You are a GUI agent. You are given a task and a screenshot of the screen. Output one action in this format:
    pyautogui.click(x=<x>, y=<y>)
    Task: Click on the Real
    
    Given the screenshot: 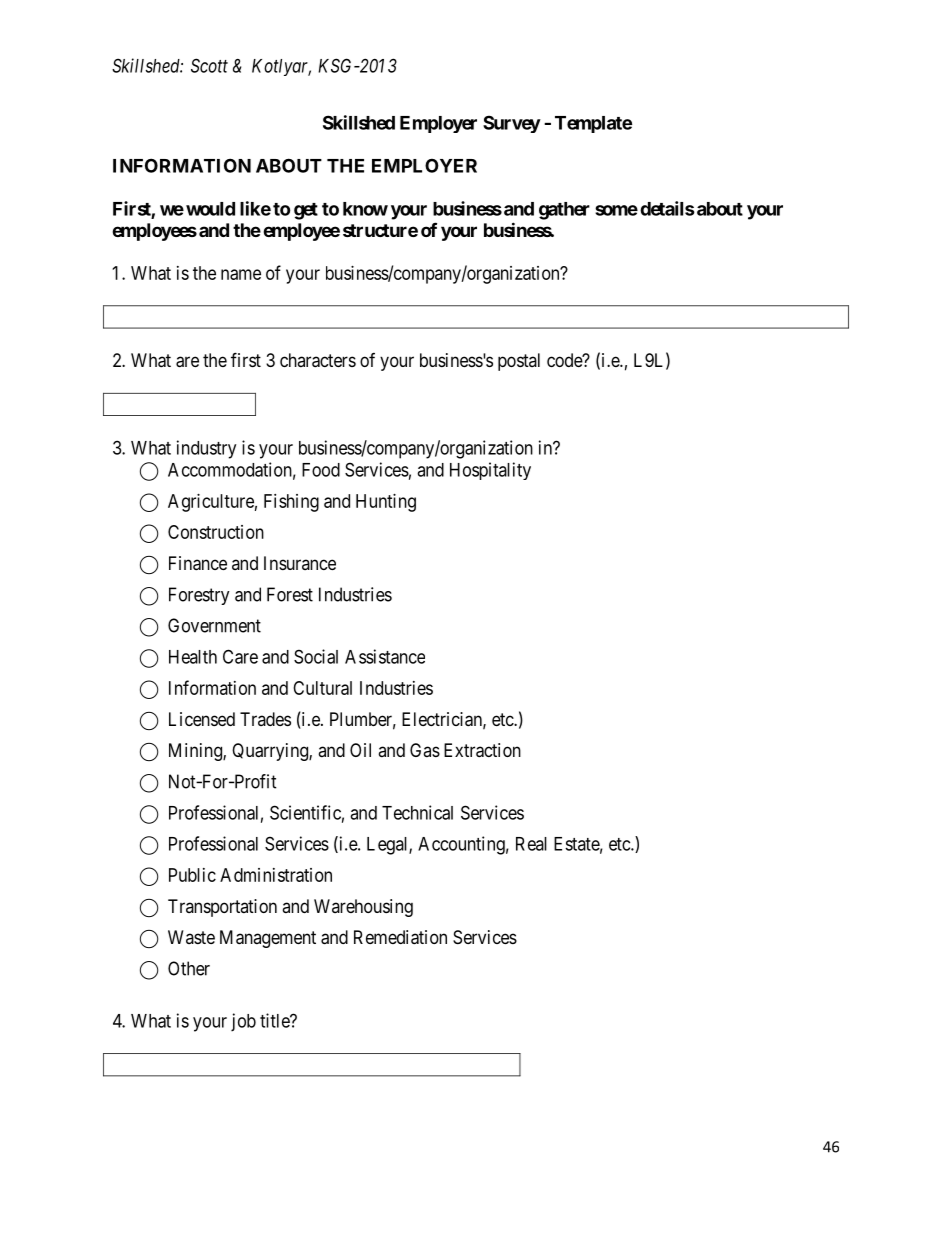 What is the action you would take?
    pyautogui.click(x=531, y=844)
